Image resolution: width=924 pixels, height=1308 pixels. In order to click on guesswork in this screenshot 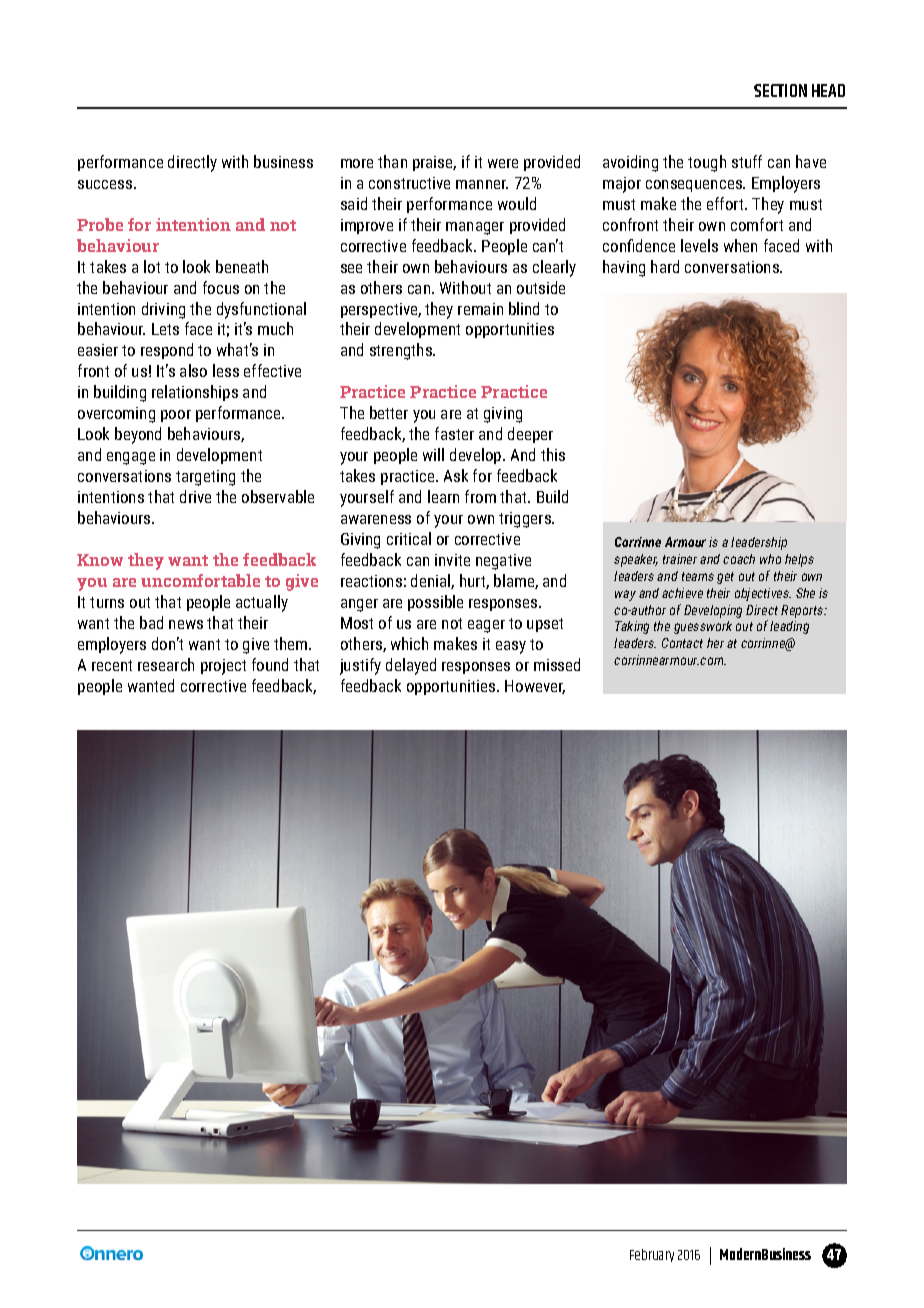, I will do `click(703, 627)`.
